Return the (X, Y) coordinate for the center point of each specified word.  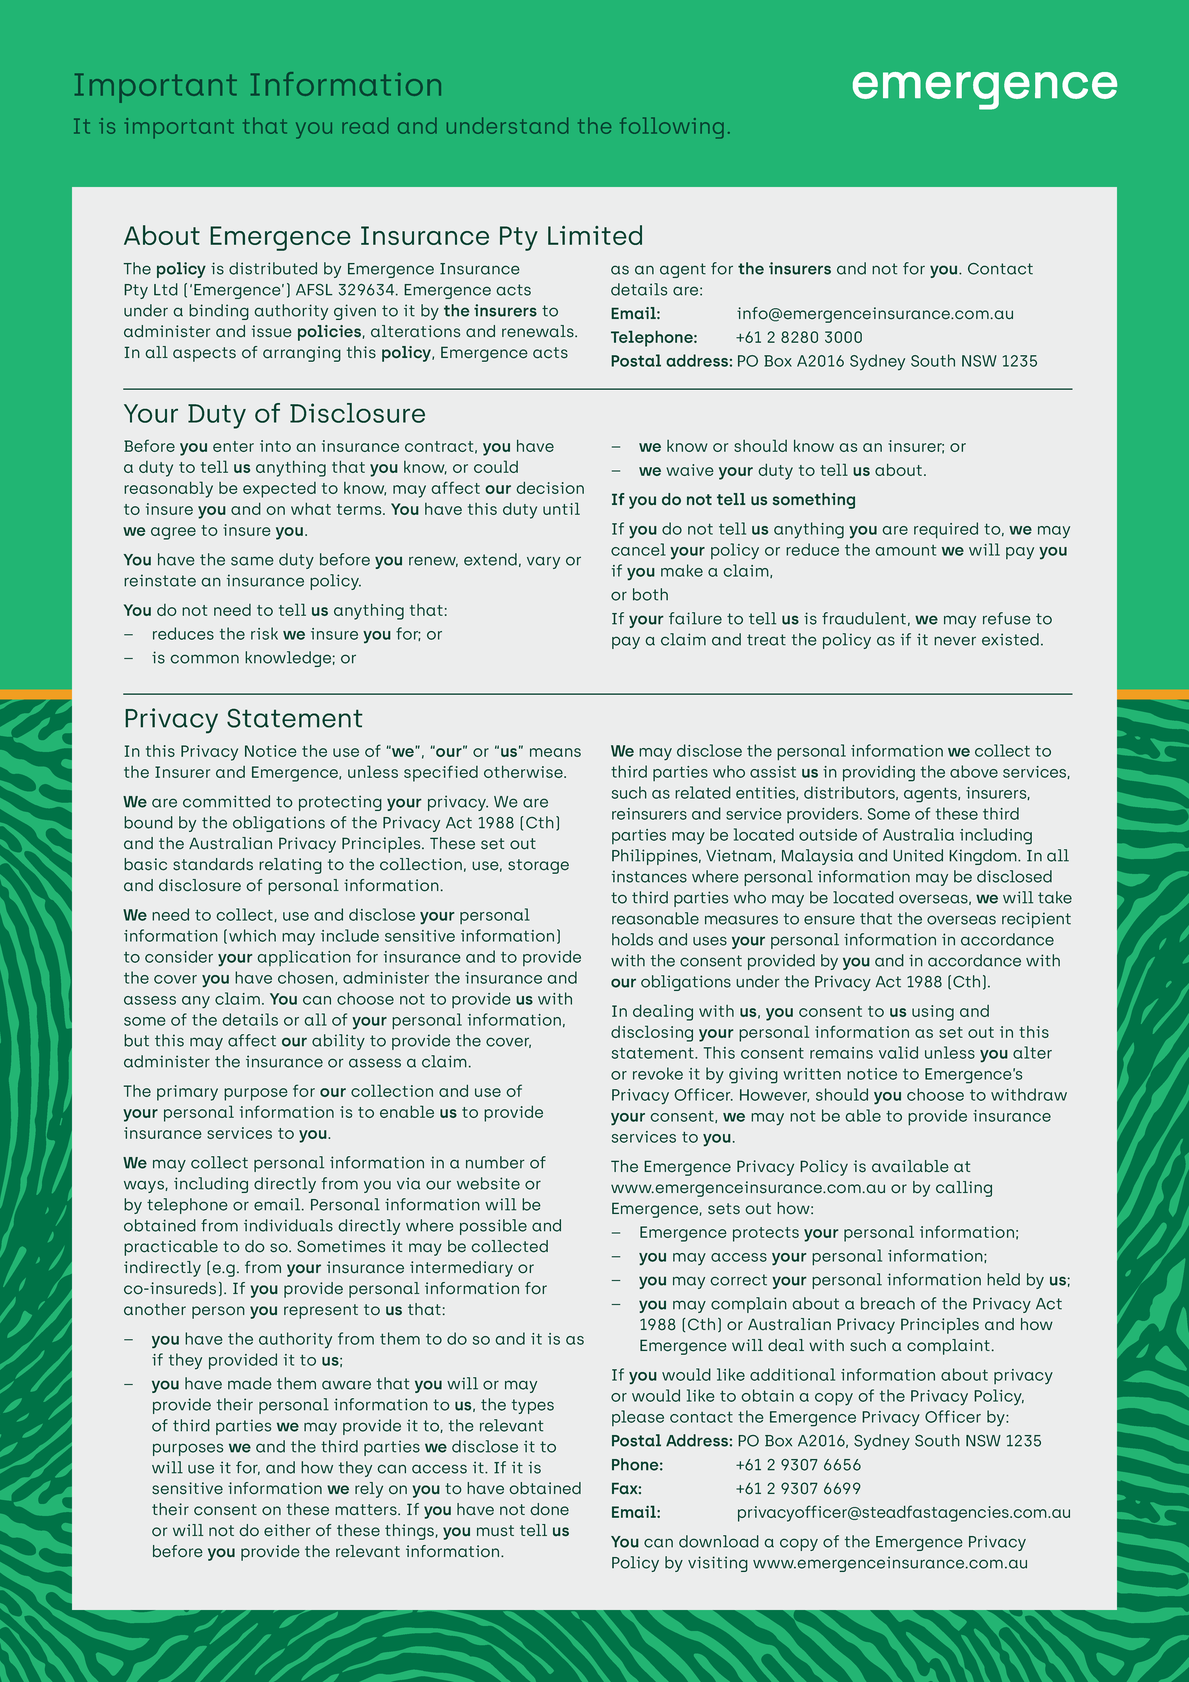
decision (550, 487)
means (555, 752)
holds (632, 939)
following (672, 128)
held (1003, 1279)
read (365, 125)
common (204, 659)
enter (233, 446)
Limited (595, 235)
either (287, 1530)
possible (493, 1227)
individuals (288, 1225)
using (933, 1013)
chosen (307, 978)
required (946, 530)
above (974, 771)
